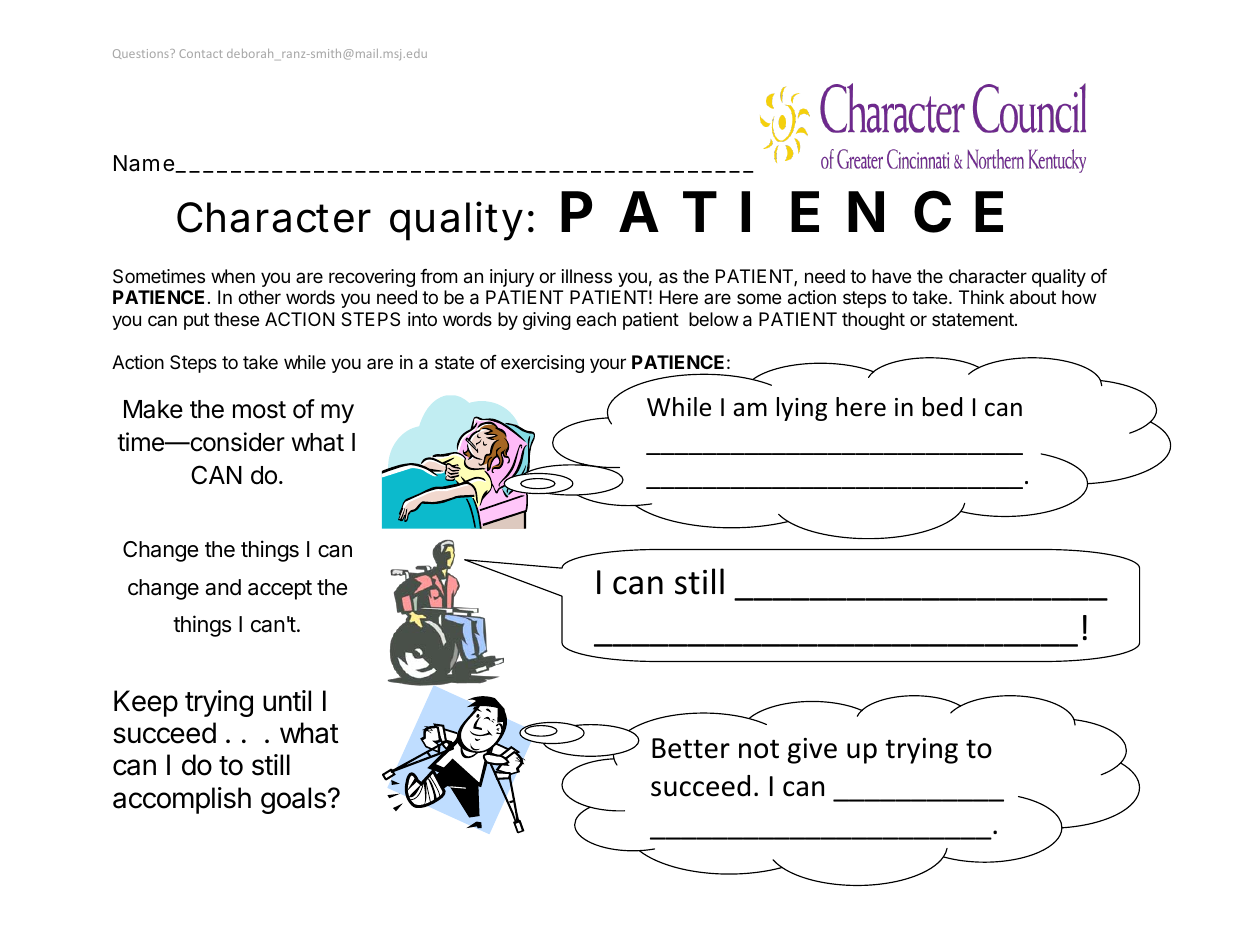 The width and height of the page is (1233, 952). I want to click on give, so click(812, 751).
